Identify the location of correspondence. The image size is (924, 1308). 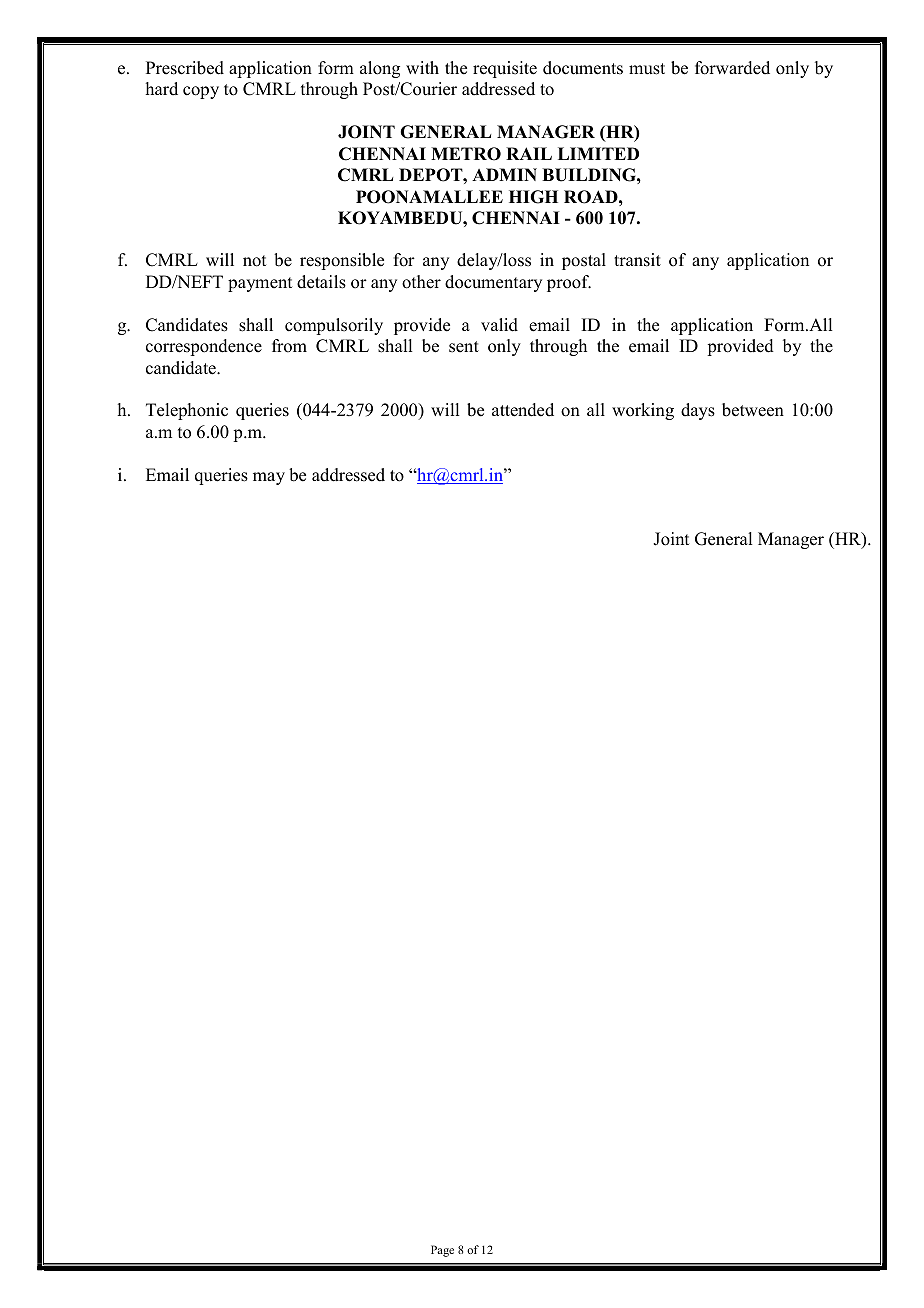
(204, 347).
